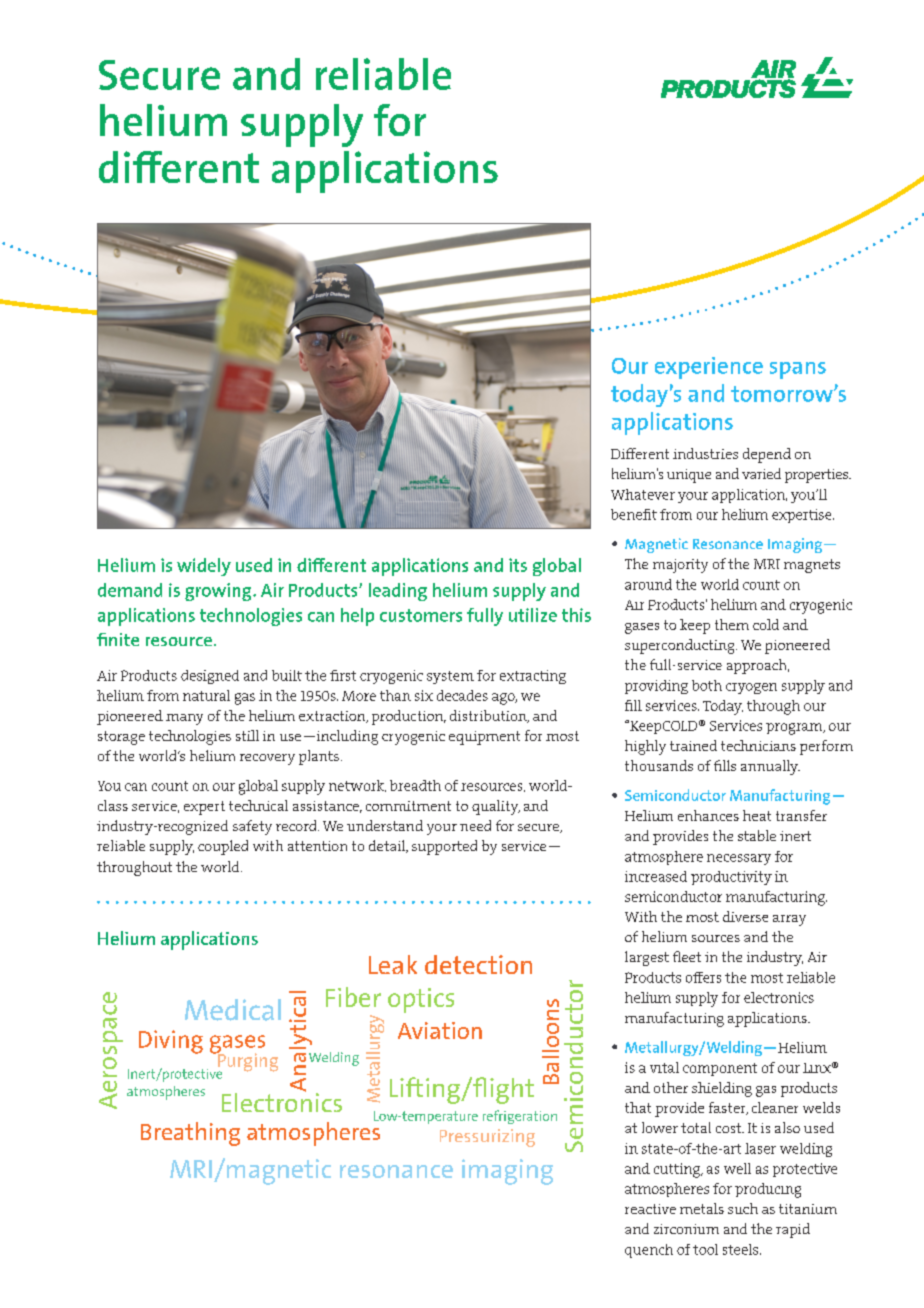  I want to click on quality, so click(496, 807).
